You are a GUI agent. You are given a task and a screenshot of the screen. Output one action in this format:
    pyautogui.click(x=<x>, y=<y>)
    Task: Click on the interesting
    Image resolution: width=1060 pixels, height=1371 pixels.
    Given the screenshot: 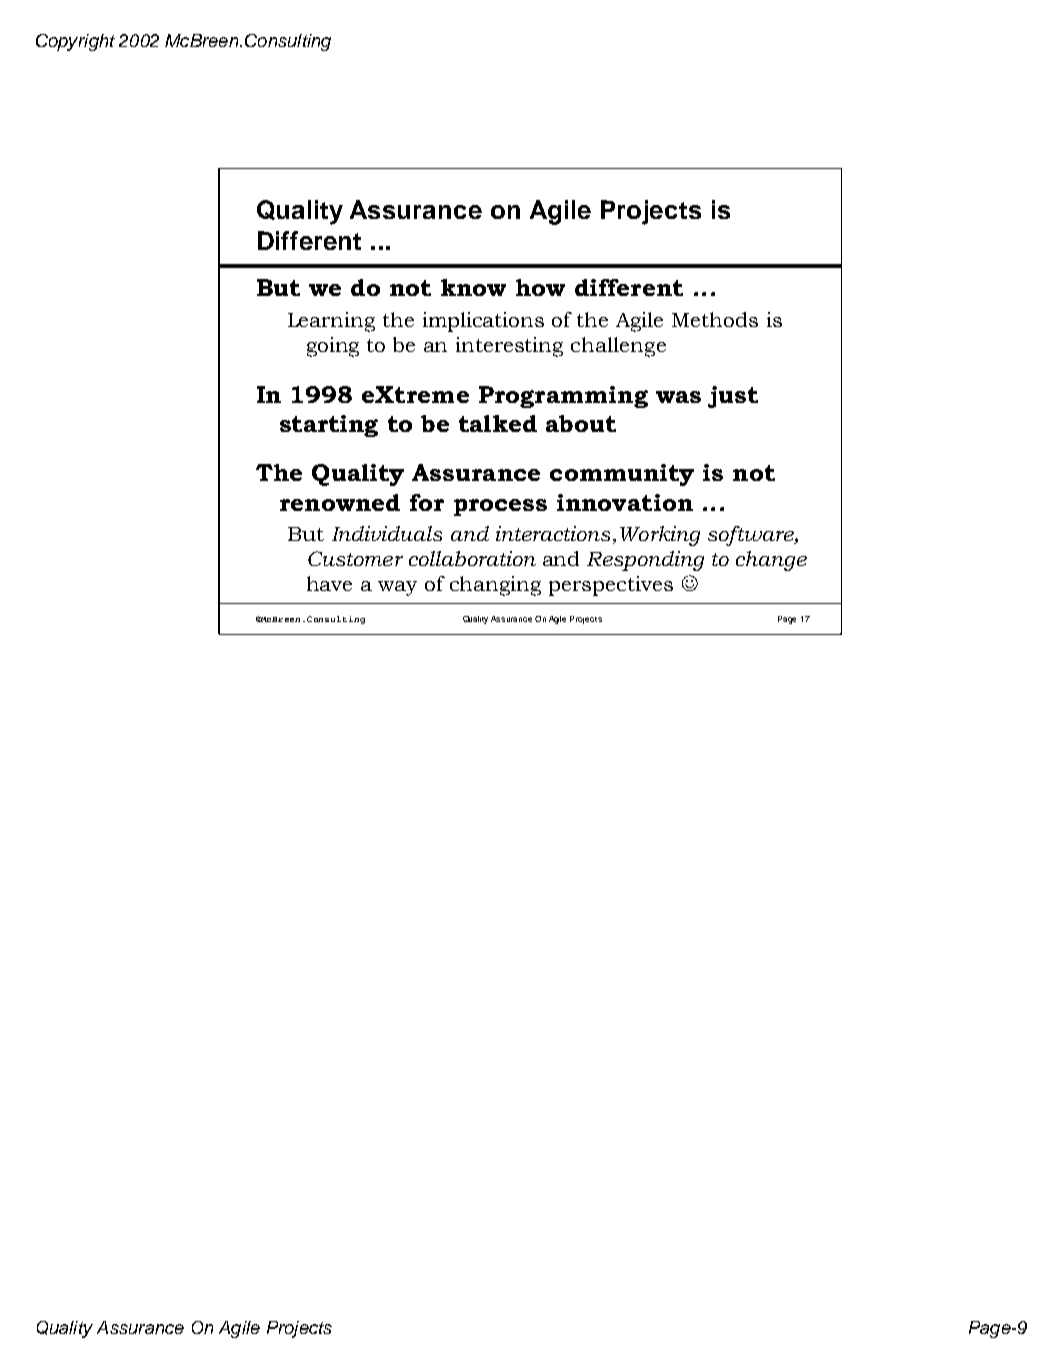 What is the action you would take?
    pyautogui.click(x=509, y=347)
